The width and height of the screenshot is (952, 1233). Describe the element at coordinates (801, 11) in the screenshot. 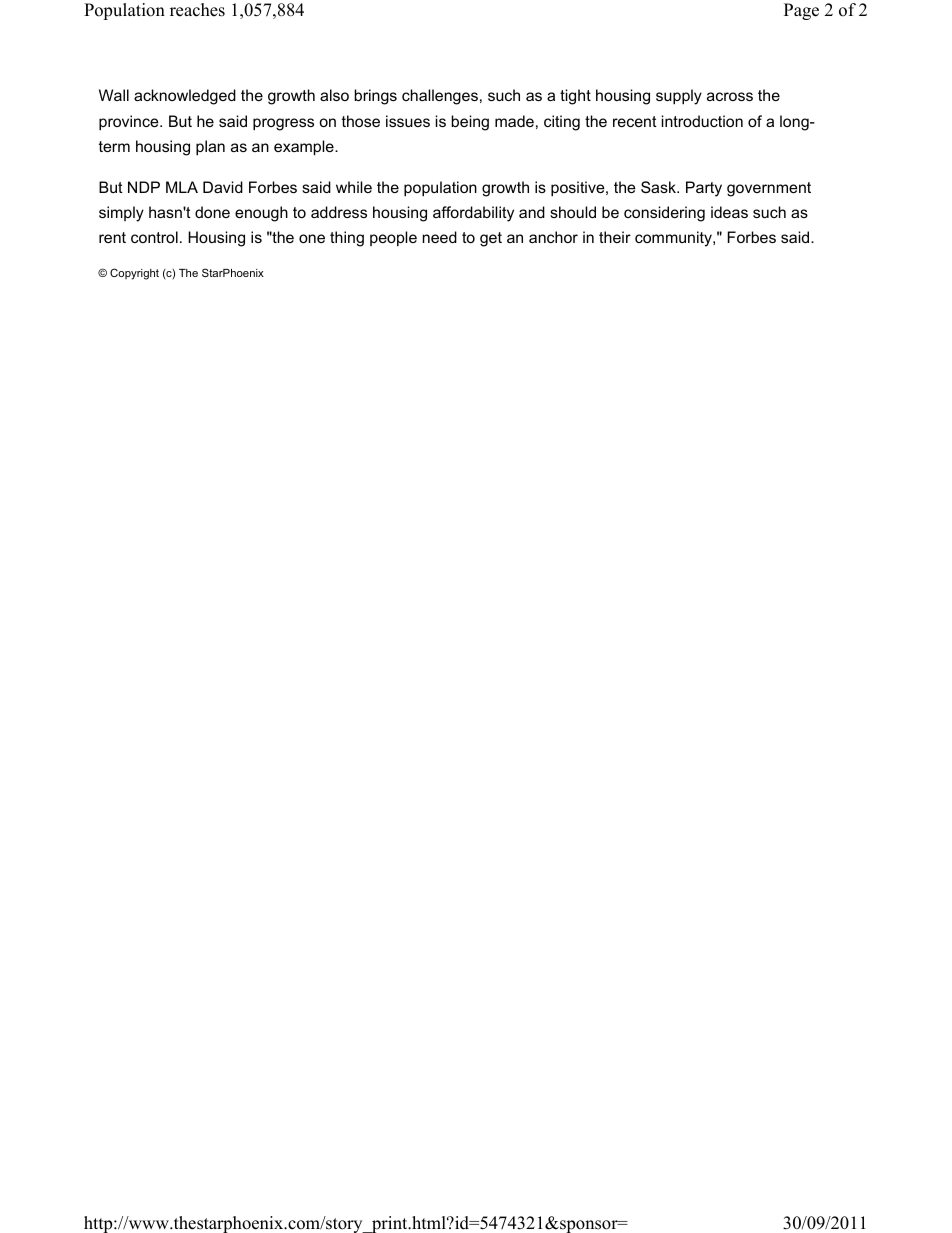

I see `Page` at that location.
